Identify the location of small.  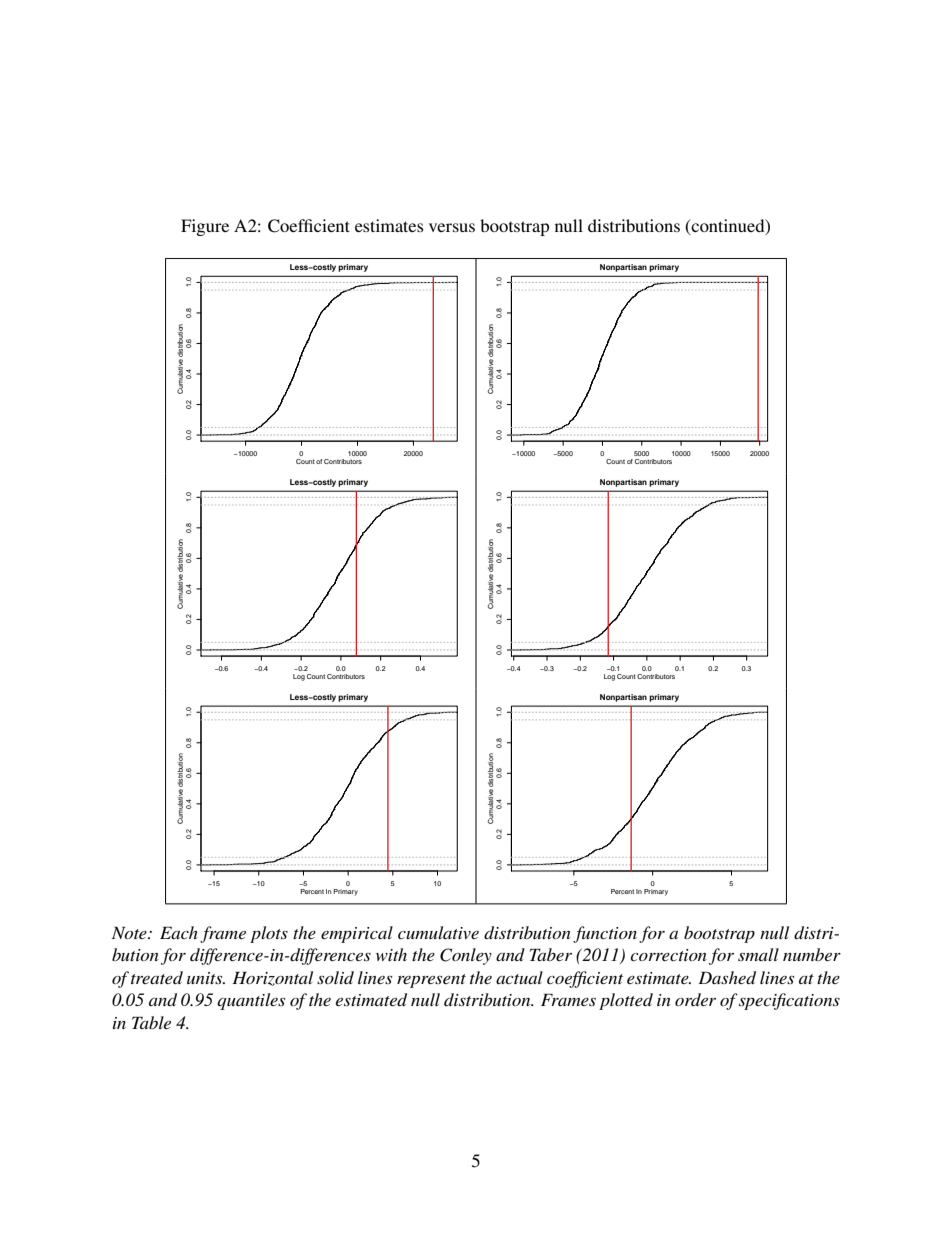
(758, 954).
